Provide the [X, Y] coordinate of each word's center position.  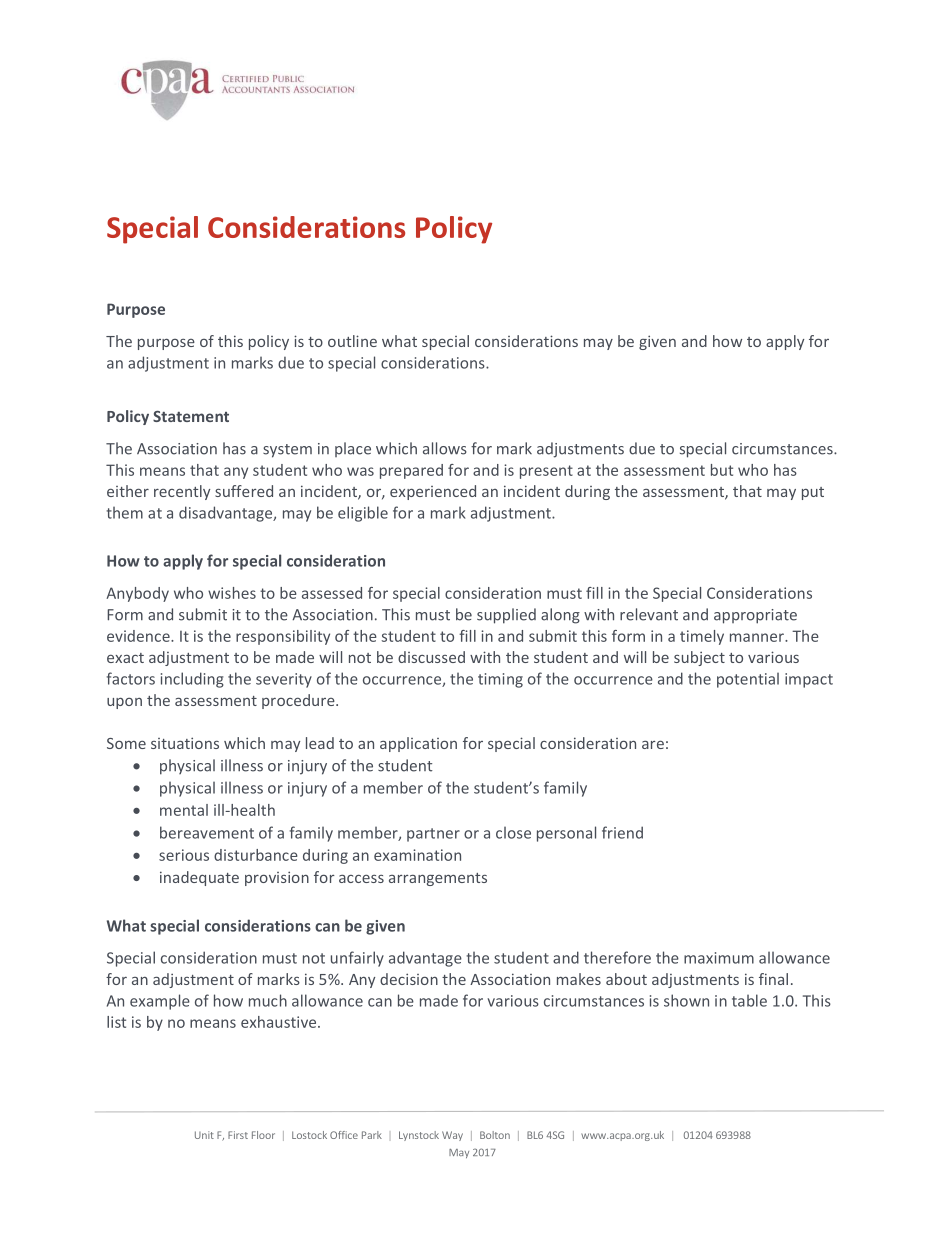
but [722, 470]
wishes [232, 593]
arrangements [438, 879]
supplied [506, 616]
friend [622, 832]
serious [184, 855]
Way [452, 1136]
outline [352, 341]
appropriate [755, 616]
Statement [191, 416]
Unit [204, 1135]
